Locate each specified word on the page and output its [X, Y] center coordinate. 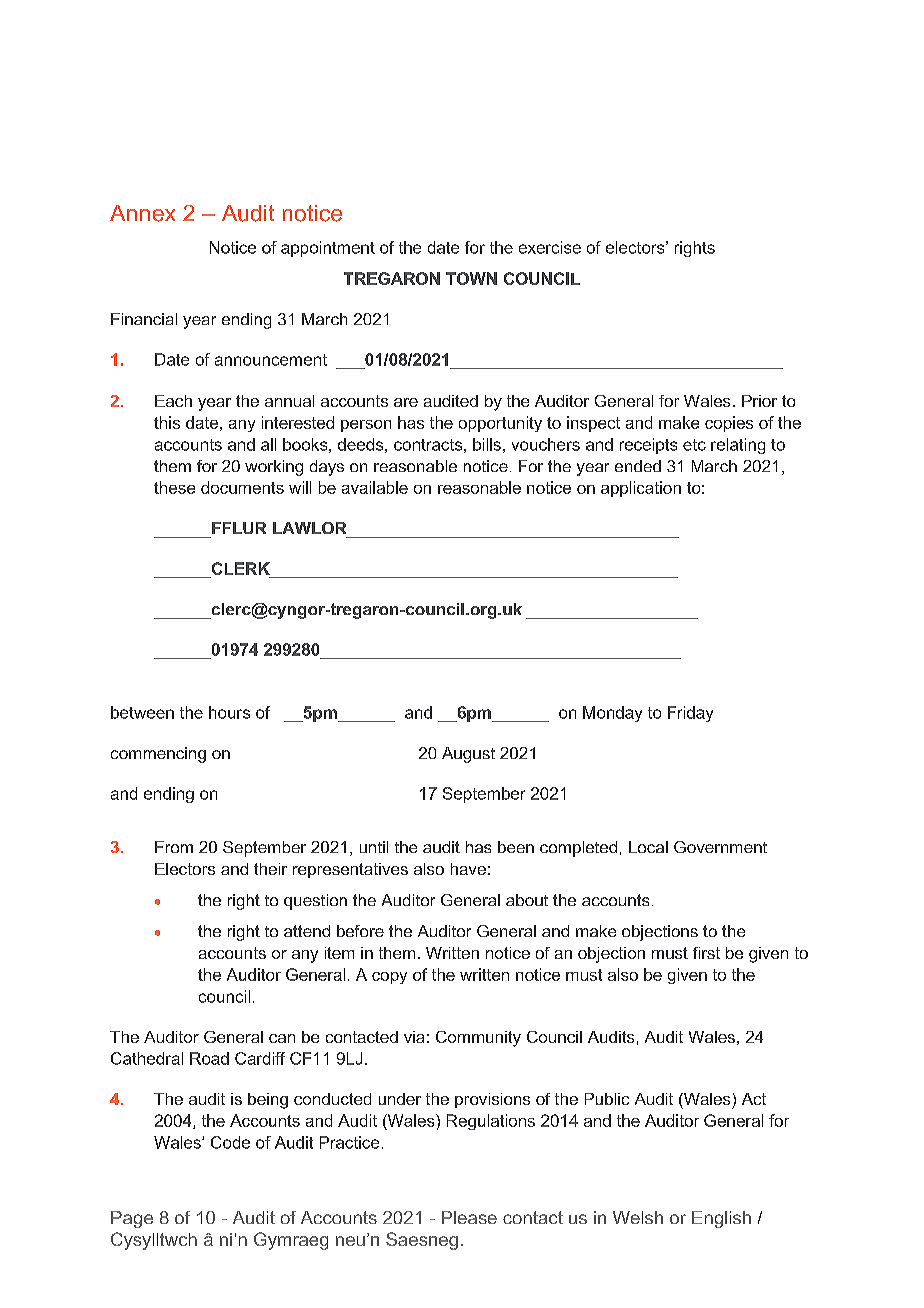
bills [487, 444]
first [706, 953]
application [641, 489]
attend [307, 931]
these [174, 487]
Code [230, 1142]
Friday [690, 714]
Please [469, 1217]
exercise [550, 247]
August [468, 755]
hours [229, 712]
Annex [142, 213]
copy [389, 978]
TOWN [471, 278]
